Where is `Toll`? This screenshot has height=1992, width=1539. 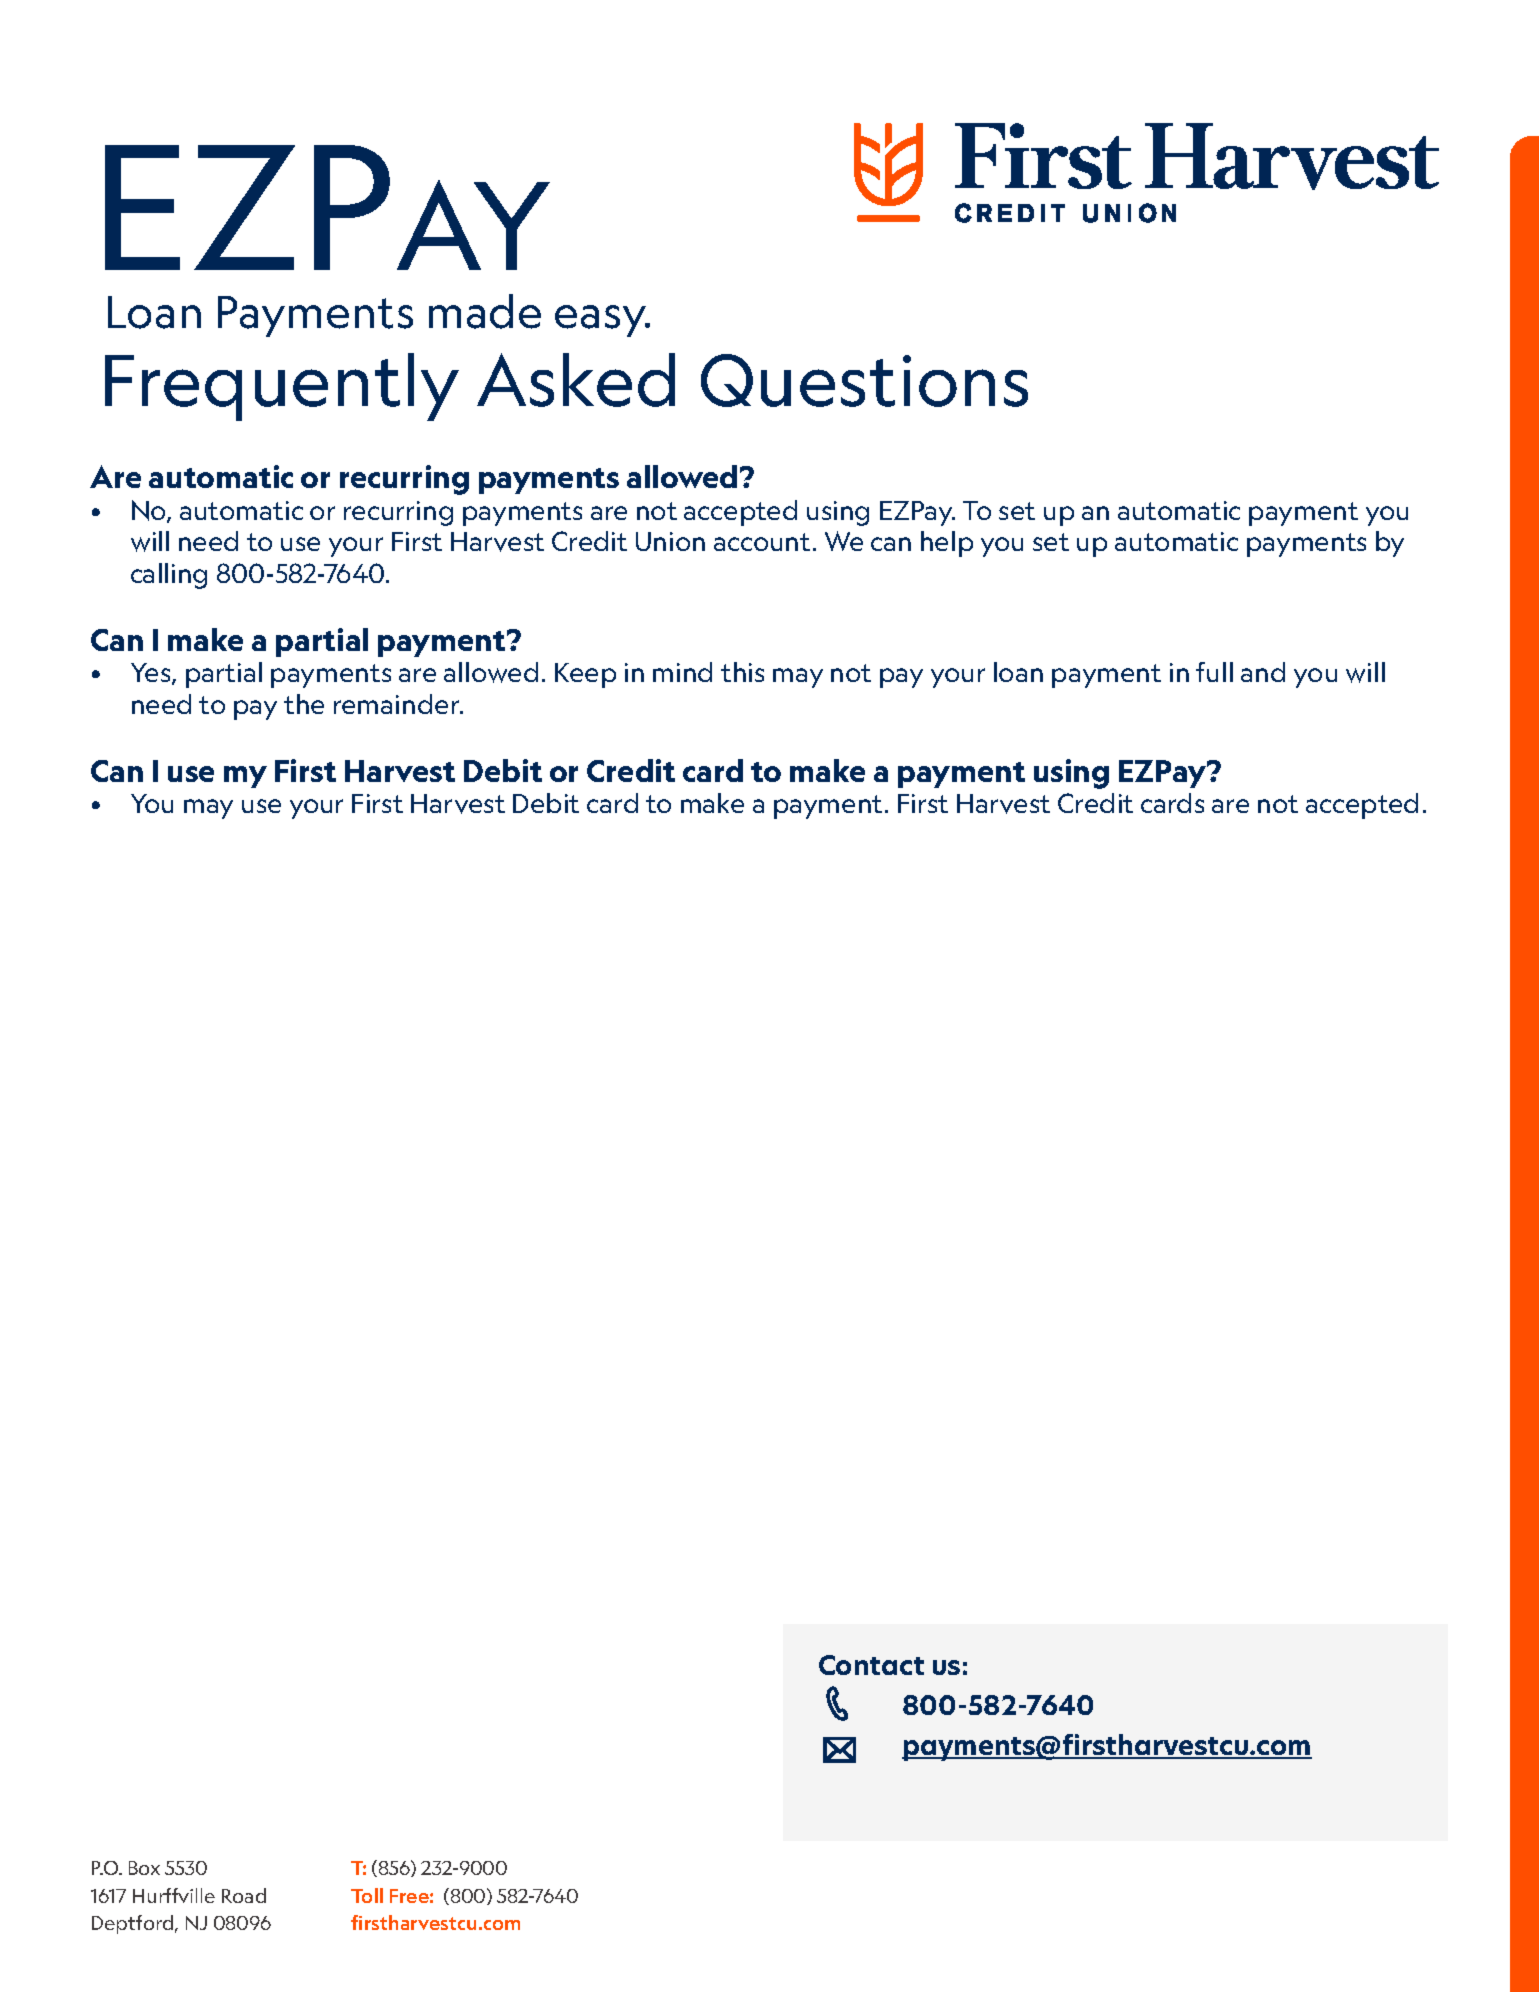
Toll is located at coordinates (367, 1895).
